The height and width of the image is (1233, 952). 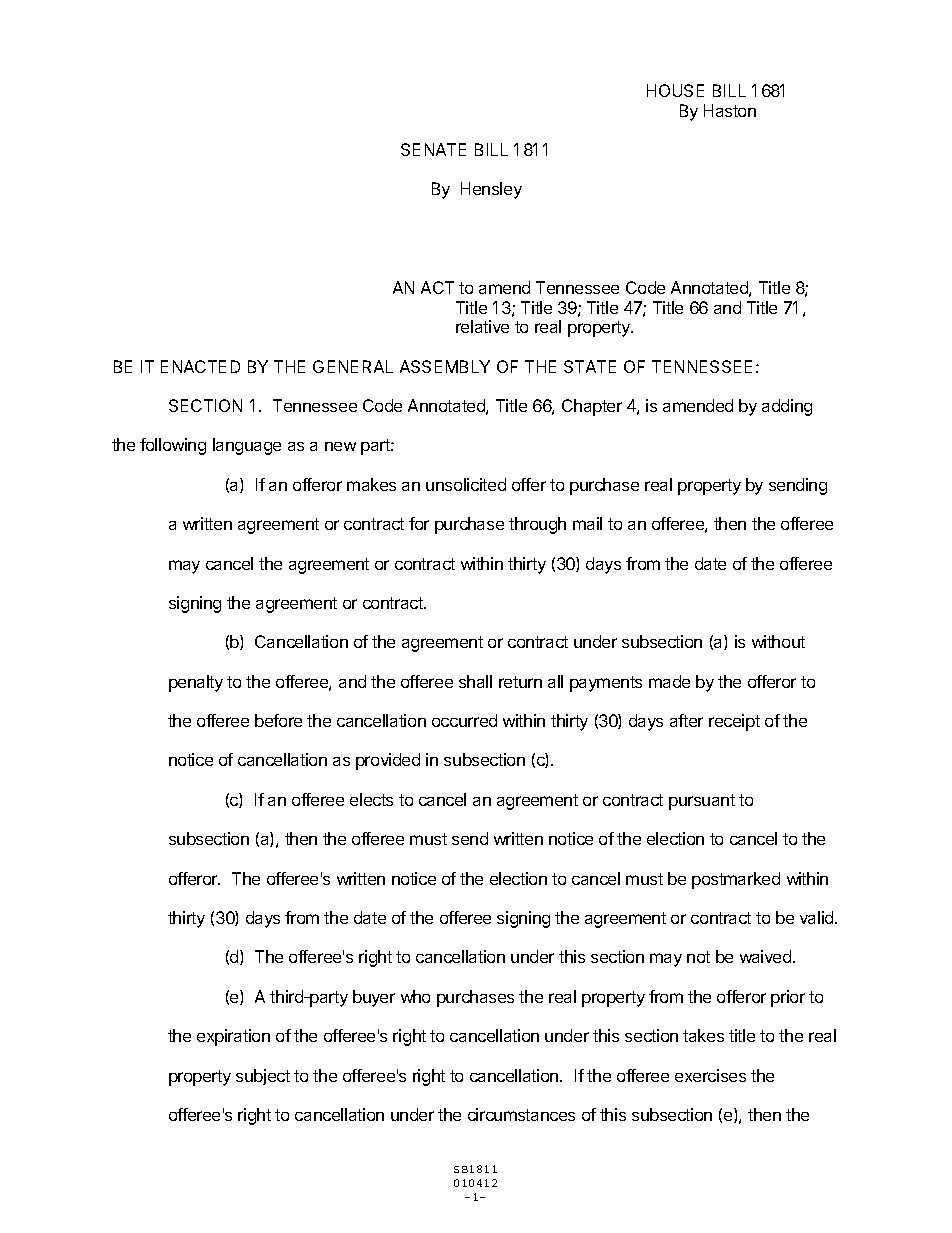 What do you see at coordinates (263, 1077) in the image?
I see `subject` at bounding box center [263, 1077].
